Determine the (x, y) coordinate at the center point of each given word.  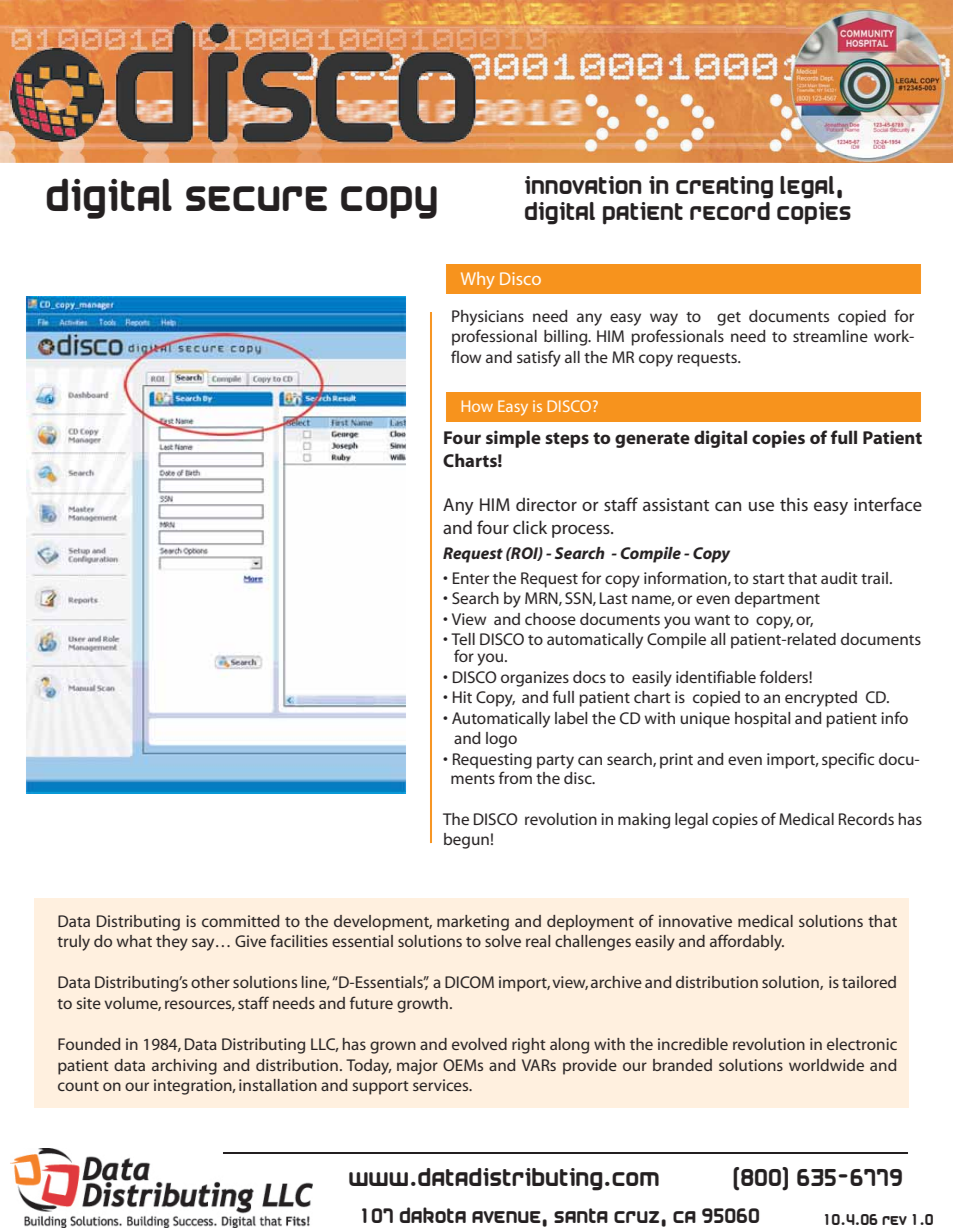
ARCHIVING (184, 1067)
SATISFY (539, 358)
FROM (515, 777)
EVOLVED (479, 1044)
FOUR (493, 527)
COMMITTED (240, 921)
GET (729, 319)
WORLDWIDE (826, 1065)
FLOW (466, 356)
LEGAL (691, 821)
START (769, 579)
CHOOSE (550, 619)
